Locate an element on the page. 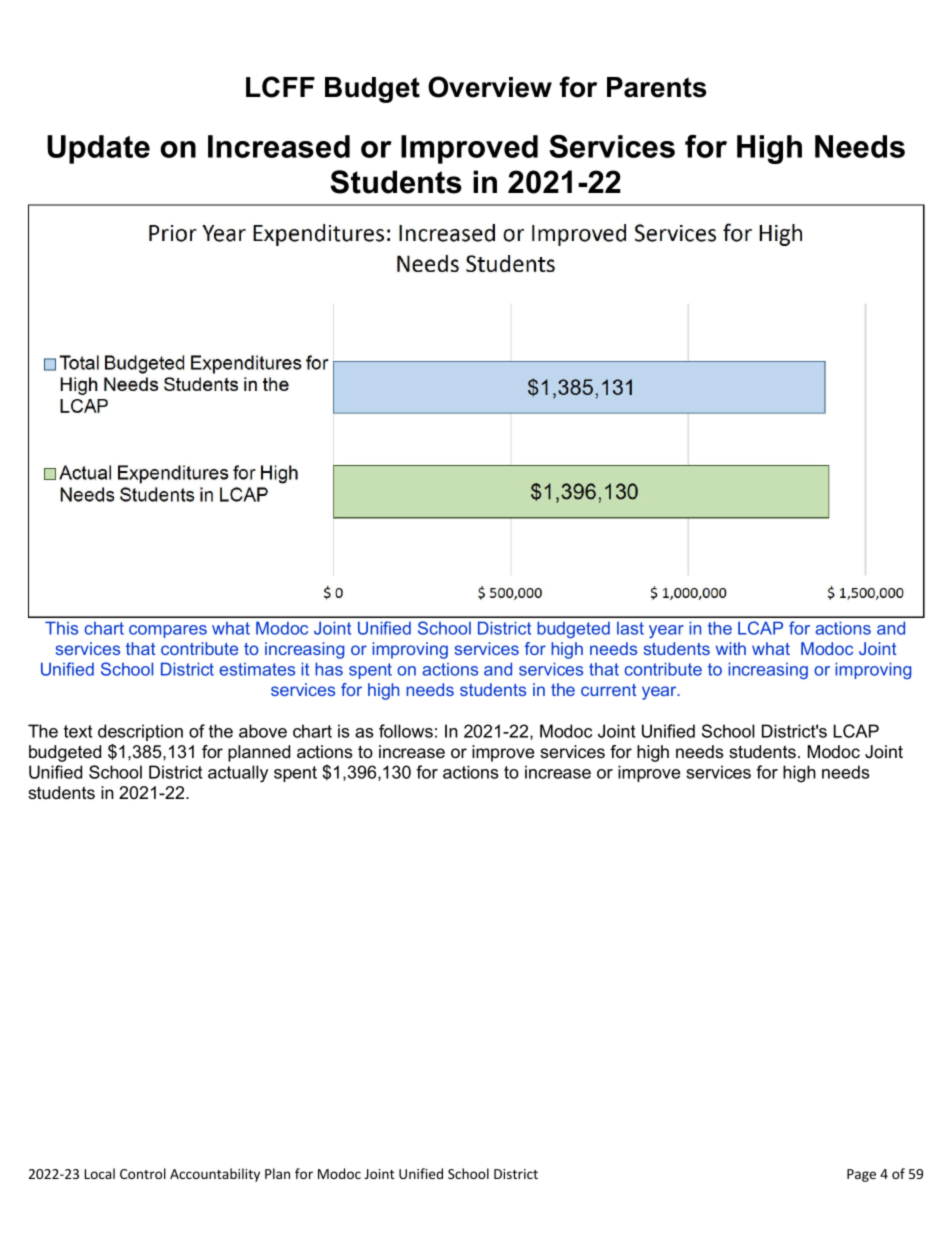  current is located at coordinates (608, 690).
